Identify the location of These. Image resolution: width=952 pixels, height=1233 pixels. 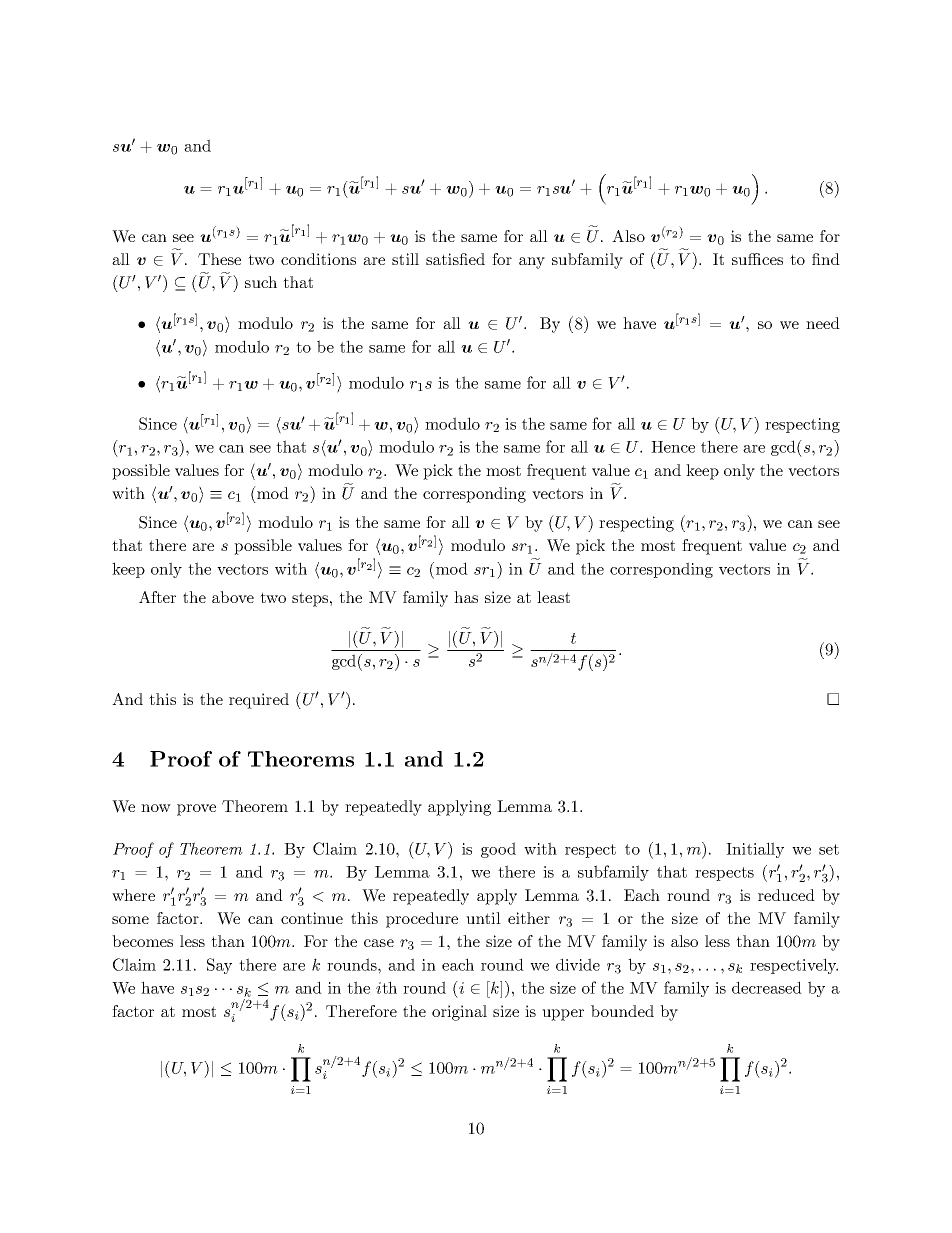
(219, 259).
